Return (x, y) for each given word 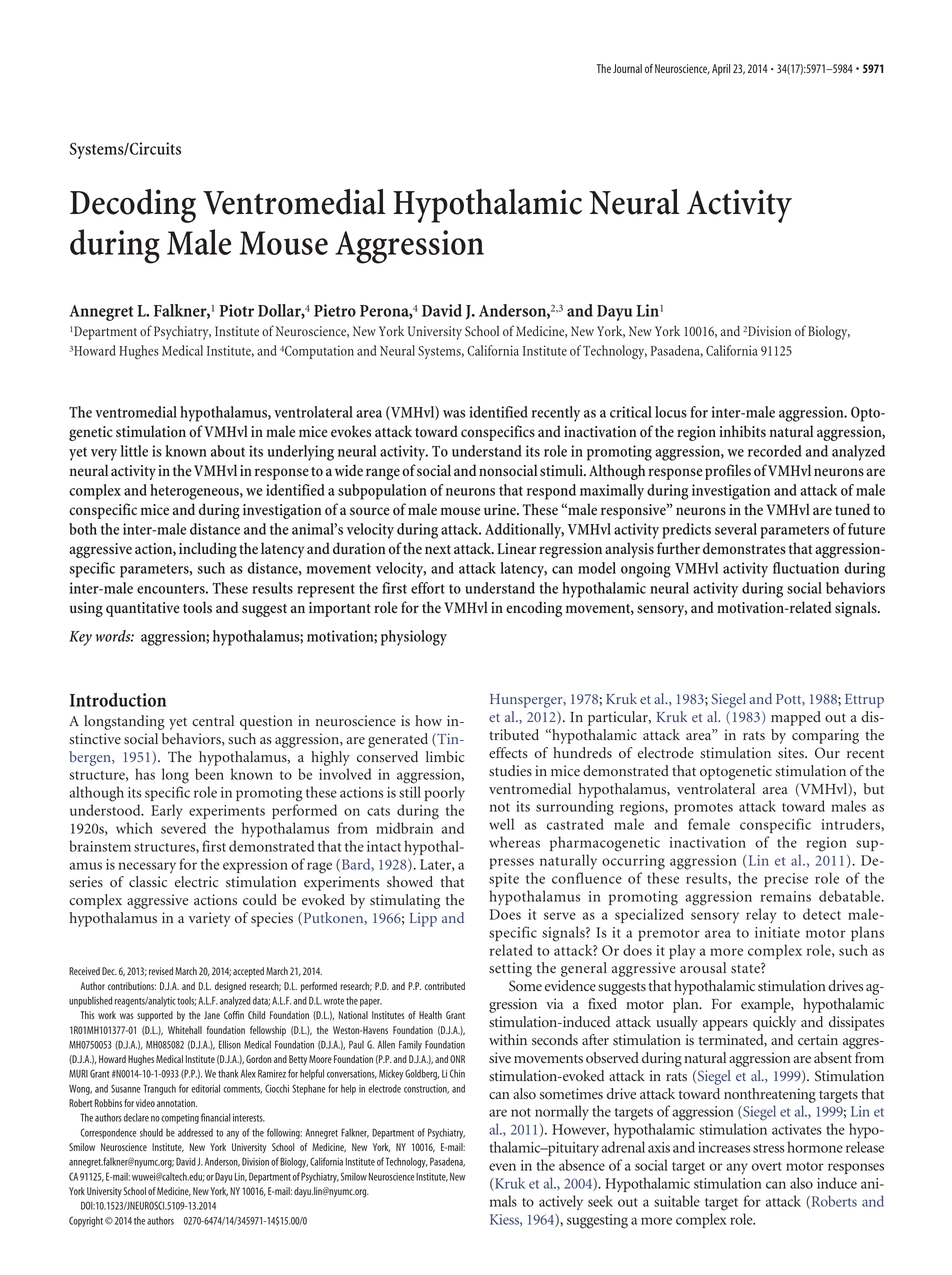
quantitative (143, 609)
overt (767, 1166)
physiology (414, 638)
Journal (627, 68)
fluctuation (806, 568)
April (721, 70)
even (502, 1167)
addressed (195, 1132)
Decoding (133, 206)
